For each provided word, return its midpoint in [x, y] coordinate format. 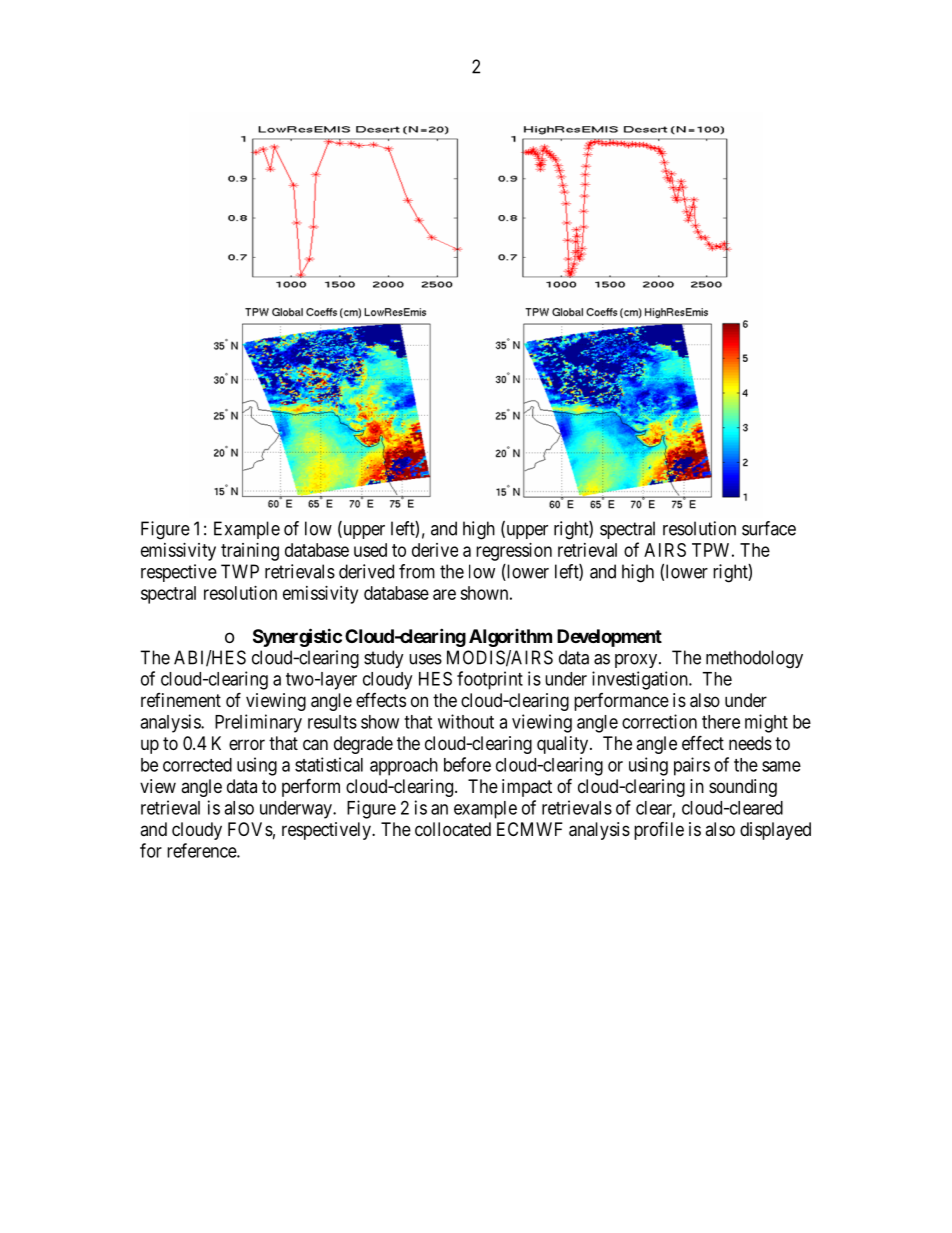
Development [609, 638]
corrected [197, 765]
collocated [453, 829]
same [781, 766]
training [250, 552]
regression [514, 552]
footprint [490, 680]
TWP [240, 571]
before [467, 764]
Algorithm [510, 638]
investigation [641, 680]
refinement [181, 700]
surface [769, 528]
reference [202, 850]
